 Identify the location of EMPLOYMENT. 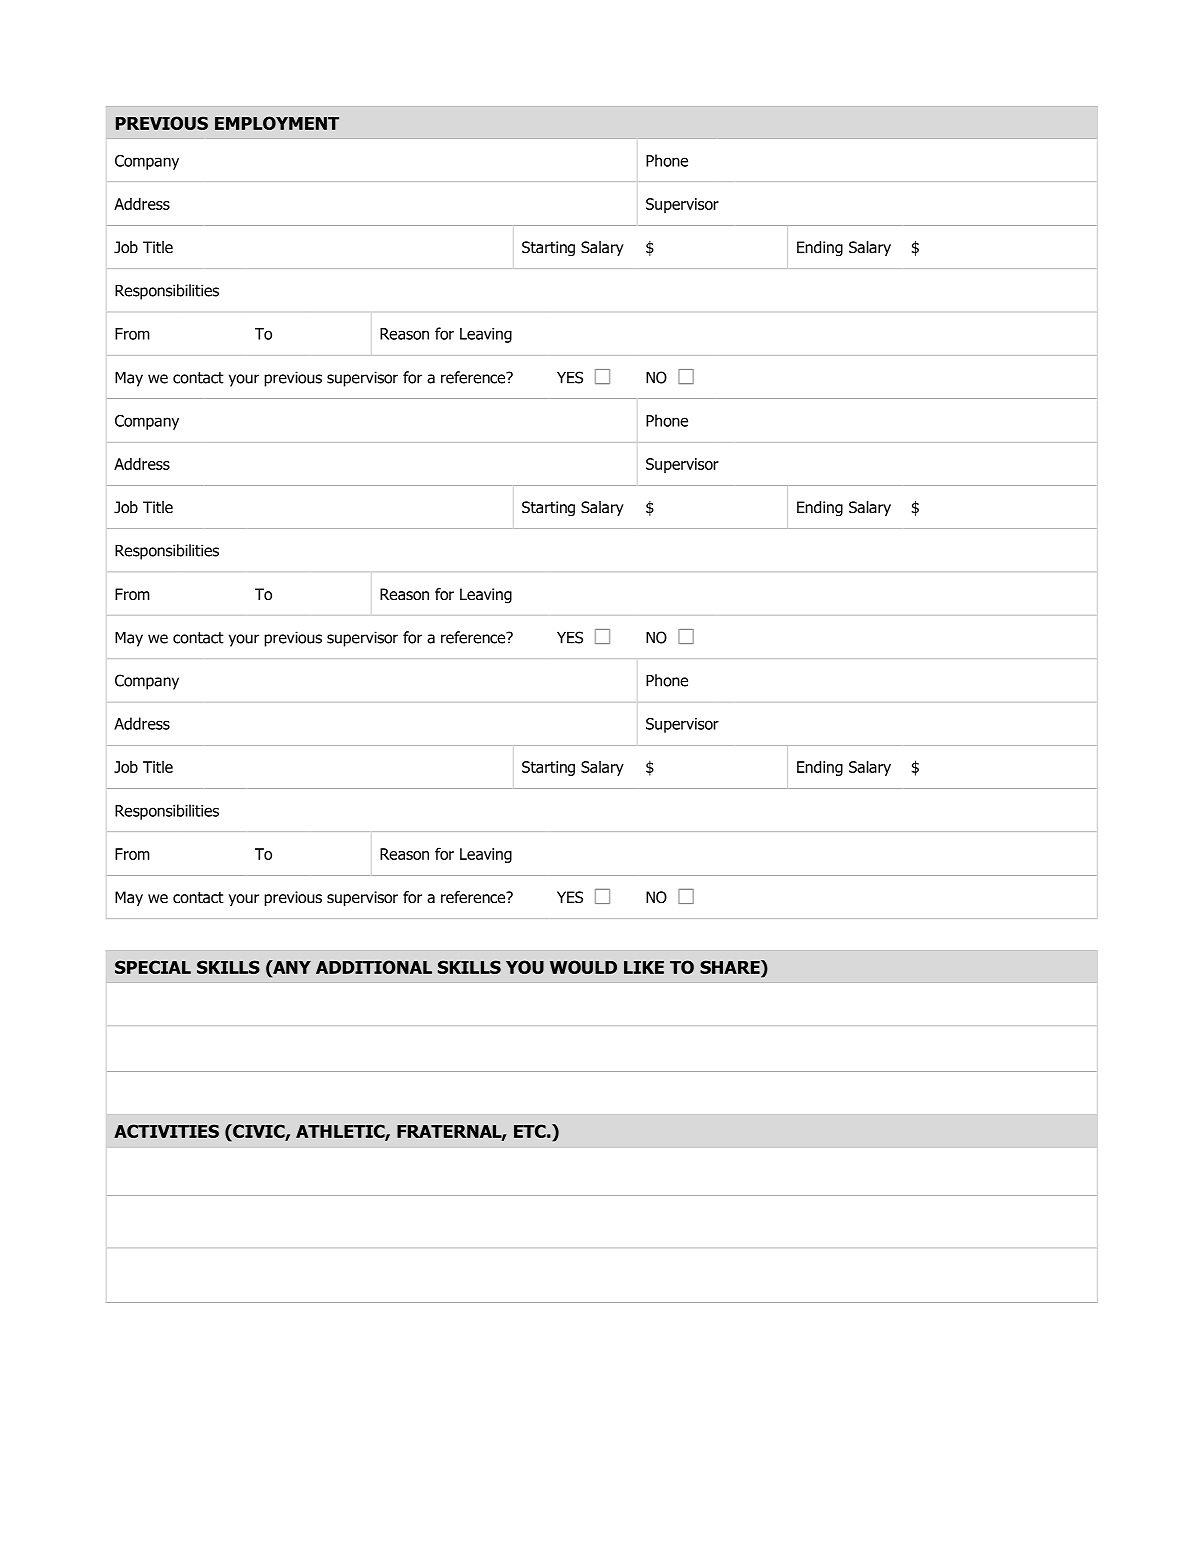
(277, 123).
